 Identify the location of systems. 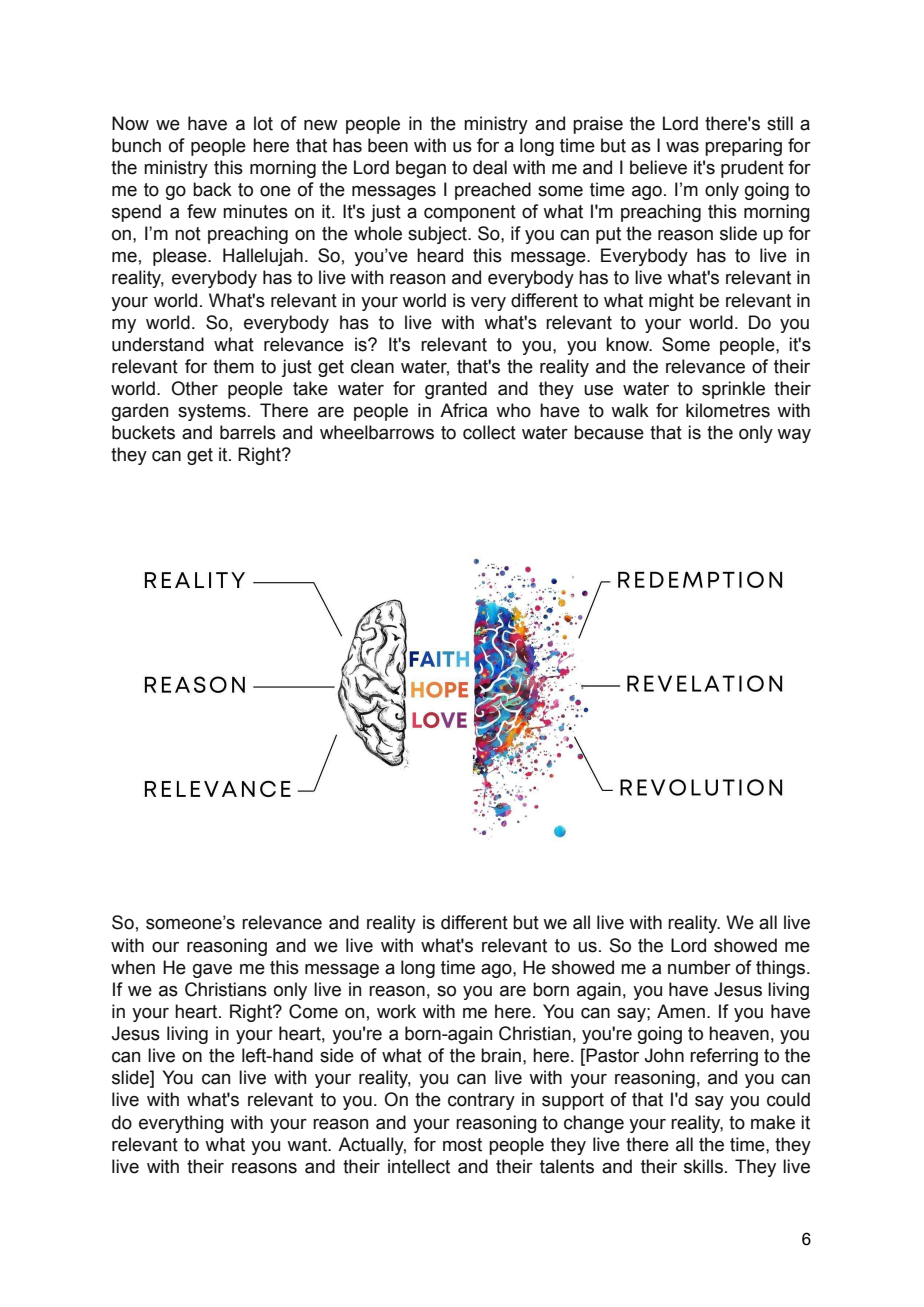
(212, 412).
